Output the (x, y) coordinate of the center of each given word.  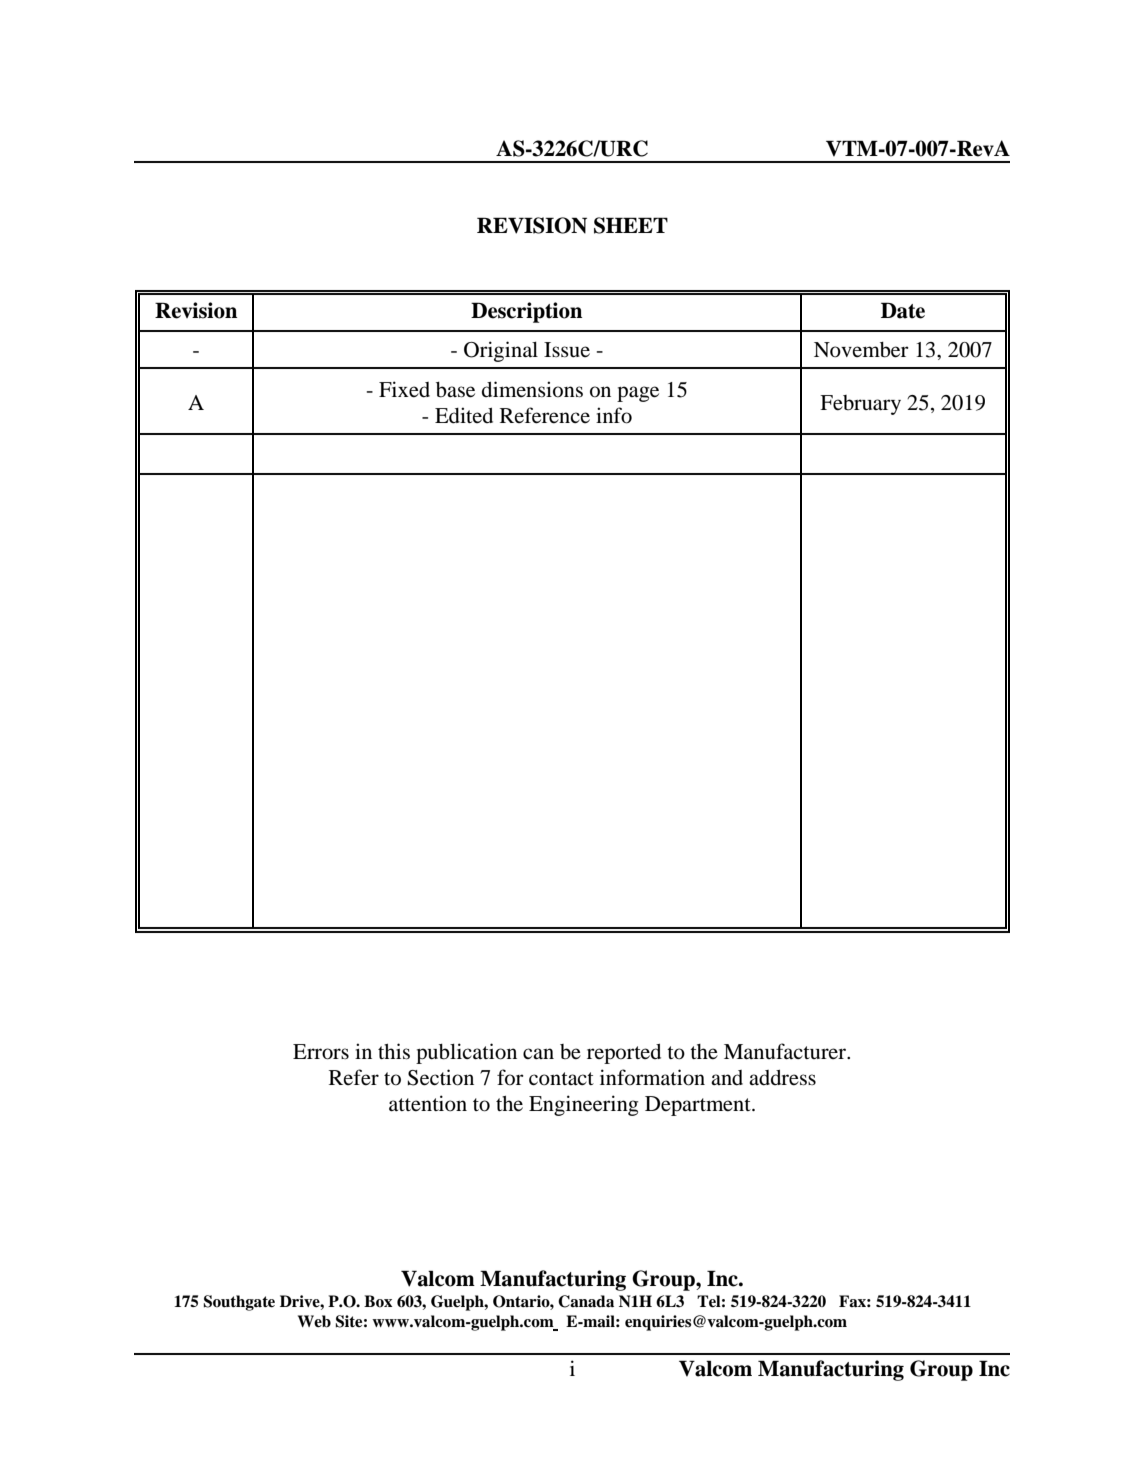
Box (378, 1301)
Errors (321, 1052)
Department (699, 1106)
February (860, 405)
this (394, 1051)
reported (624, 1054)
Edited (464, 415)
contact (561, 1079)
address (782, 1078)
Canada (586, 1301)
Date (903, 310)
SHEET (631, 225)
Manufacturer (786, 1051)
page (638, 394)
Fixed (404, 389)
